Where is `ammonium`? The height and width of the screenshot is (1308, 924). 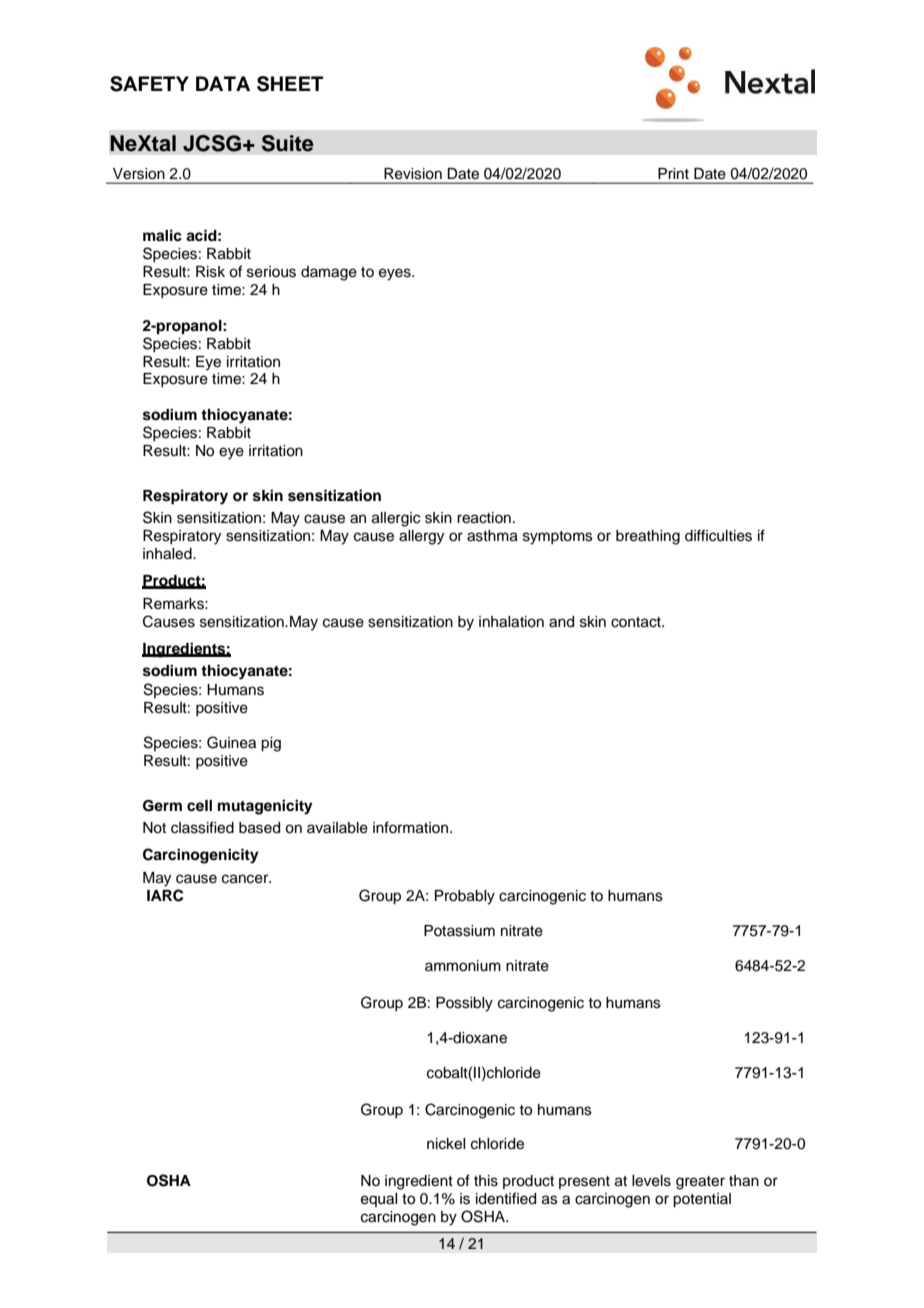
ammonium is located at coordinates (463, 966).
